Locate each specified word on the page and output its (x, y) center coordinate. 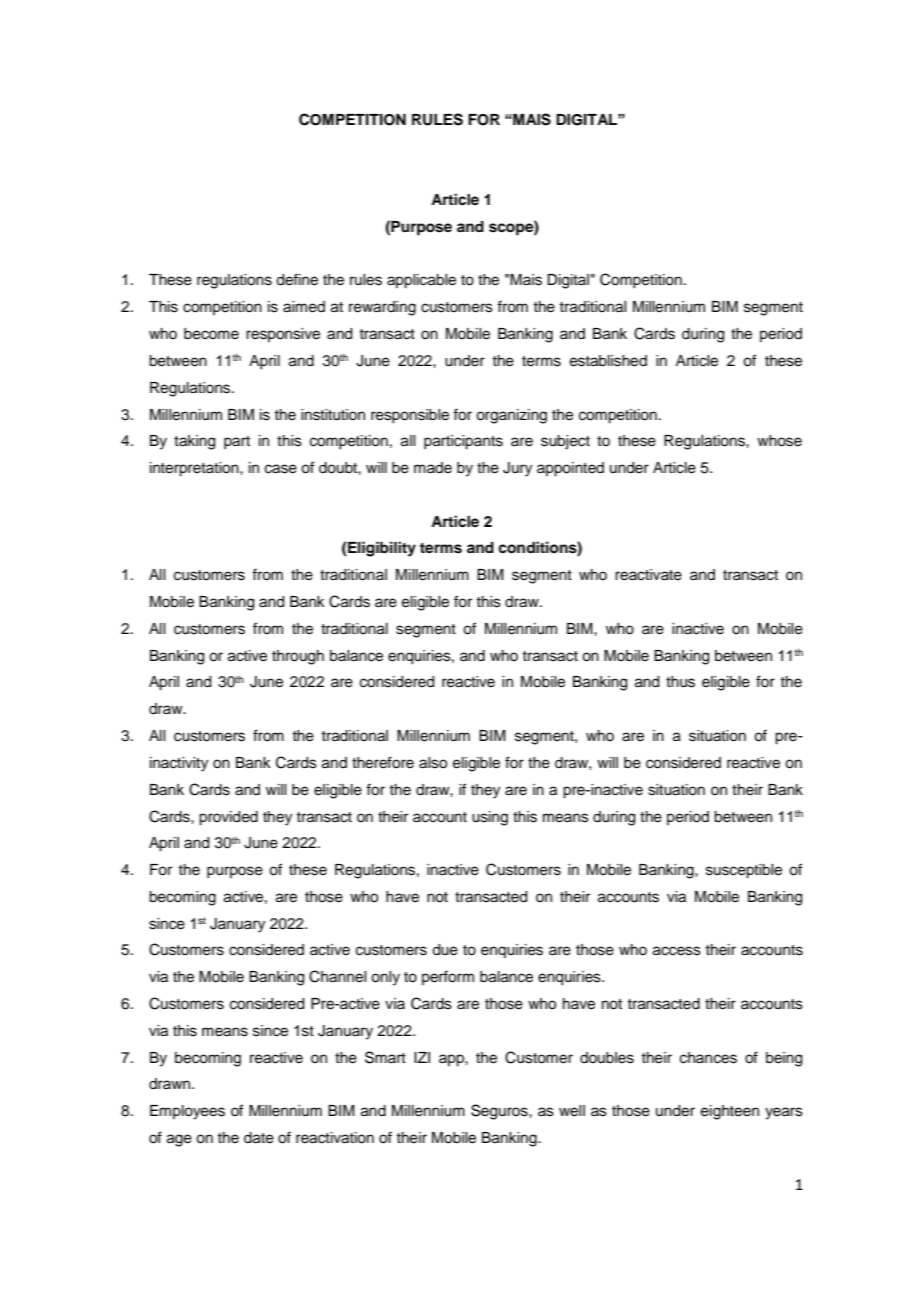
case (281, 469)
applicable (421, 281)
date (259, 1138)
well (572, 1111)
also (433, 763)
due (445, 950)
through (298, 657)
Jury (517, 469)
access (677, 951)
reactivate (648, 575)
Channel (337, 976)
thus (680, 682)
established (608, 361)
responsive (283, 335)
